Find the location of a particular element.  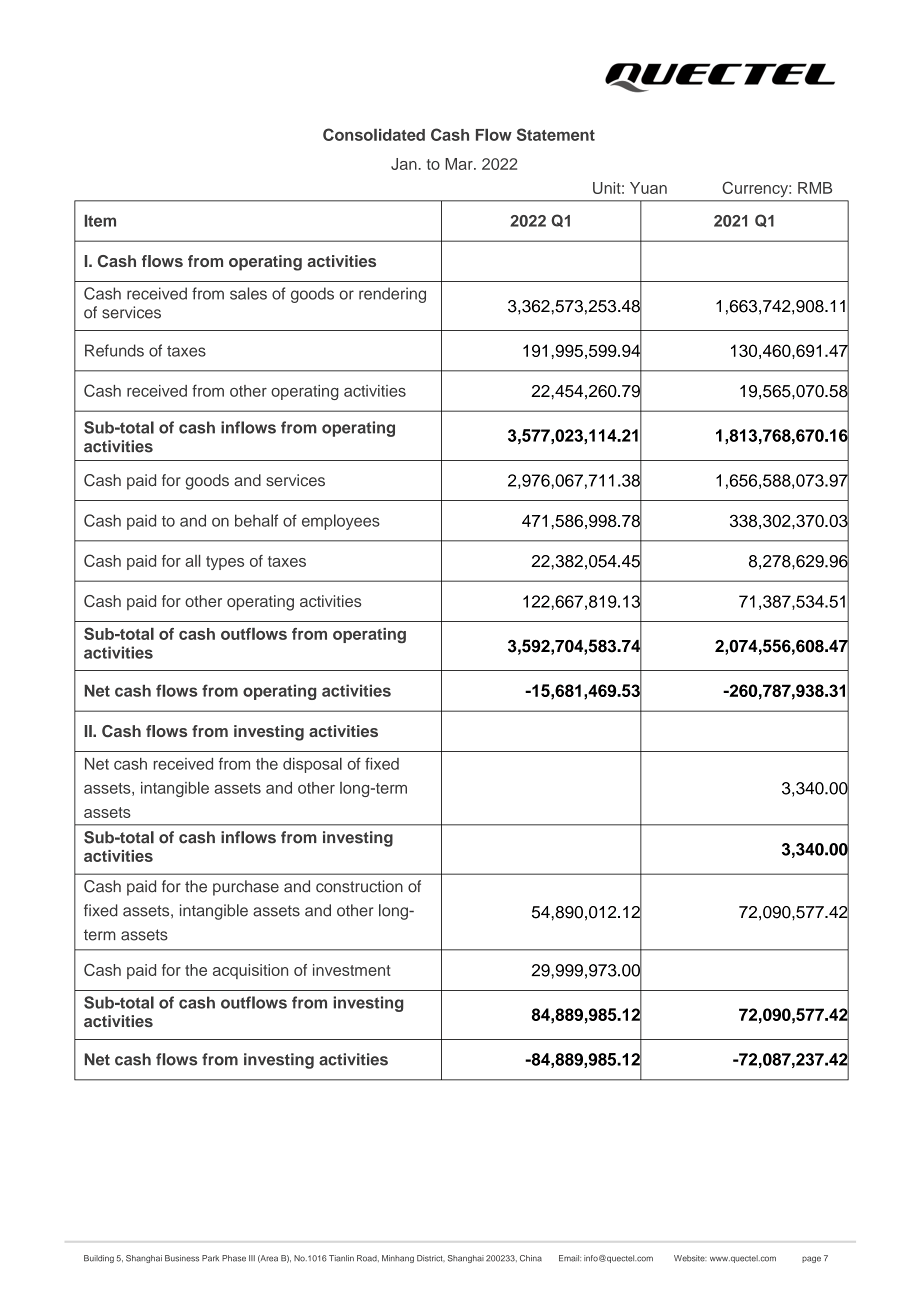

Item is located at coordinates (100, 221).
